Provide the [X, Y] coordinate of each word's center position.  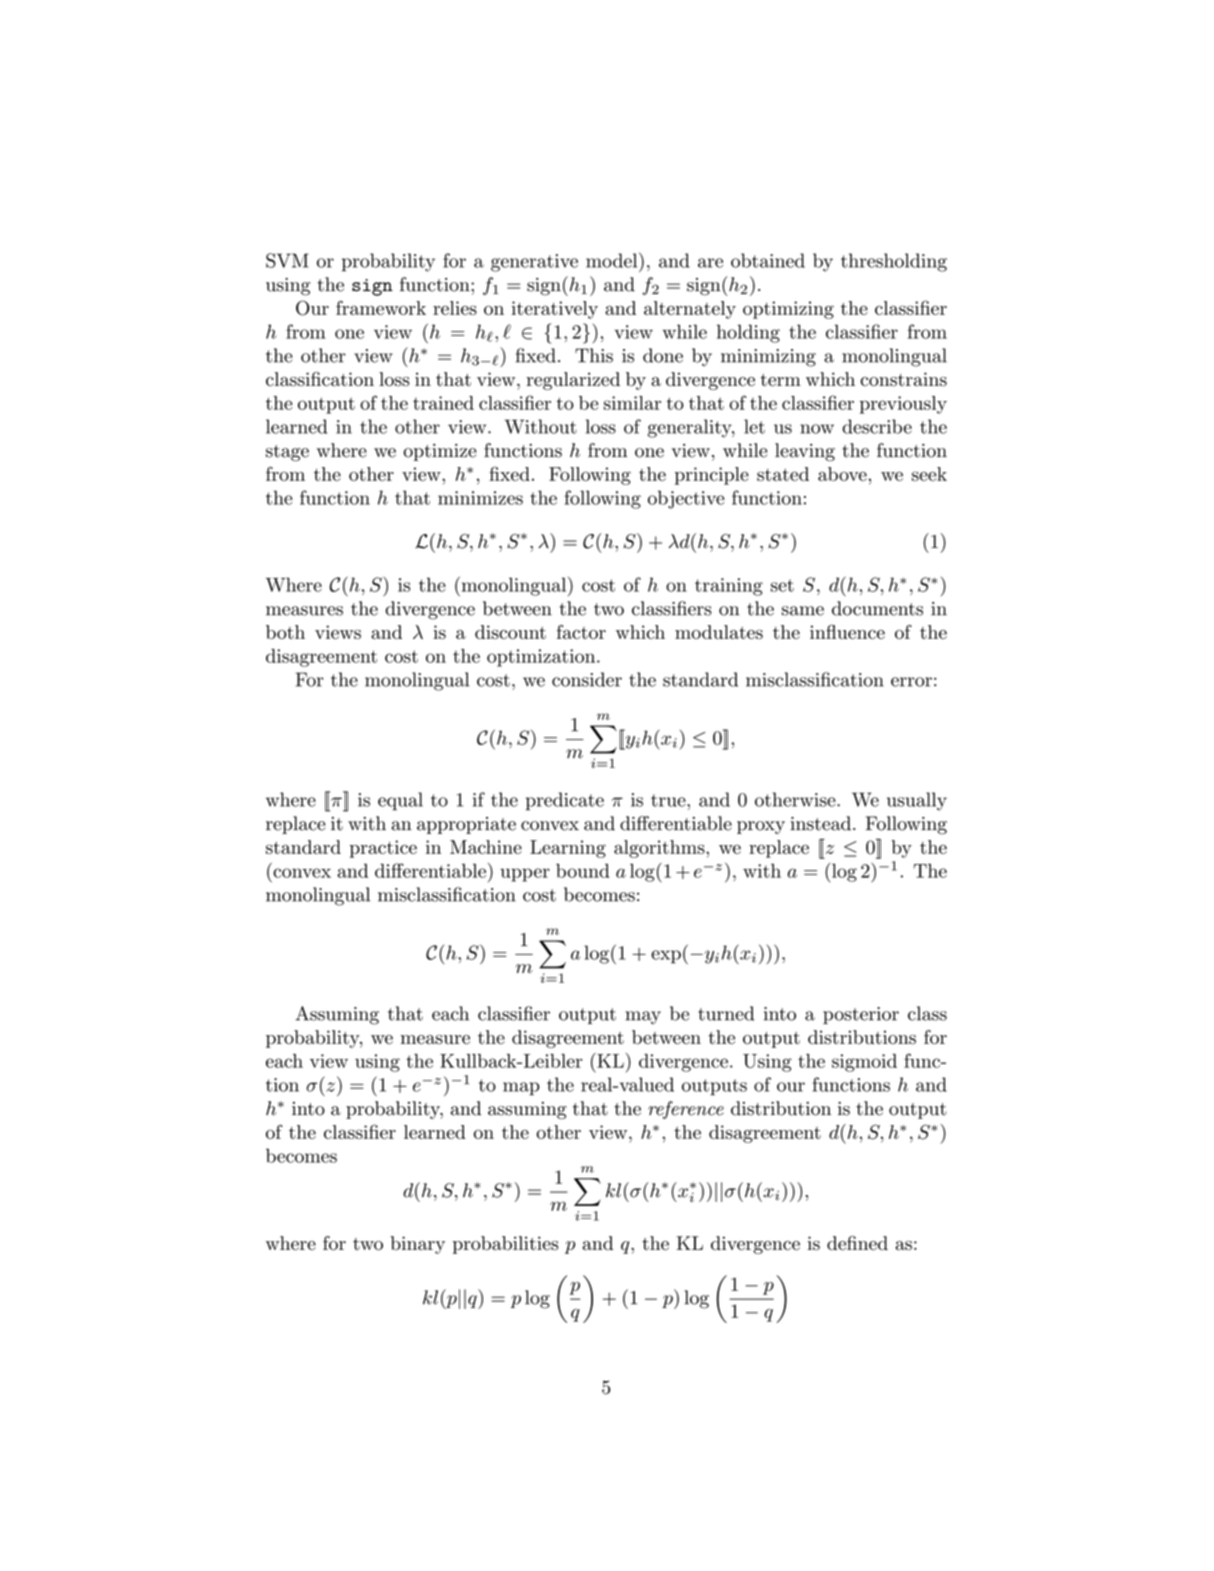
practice [383, 849]
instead [820, 823]
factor [581, 632]
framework [381, 307]
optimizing [788, 310]
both [285, 632]
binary [417, 1245]
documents [877, 608]
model [611, 260]
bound [583, 871]
